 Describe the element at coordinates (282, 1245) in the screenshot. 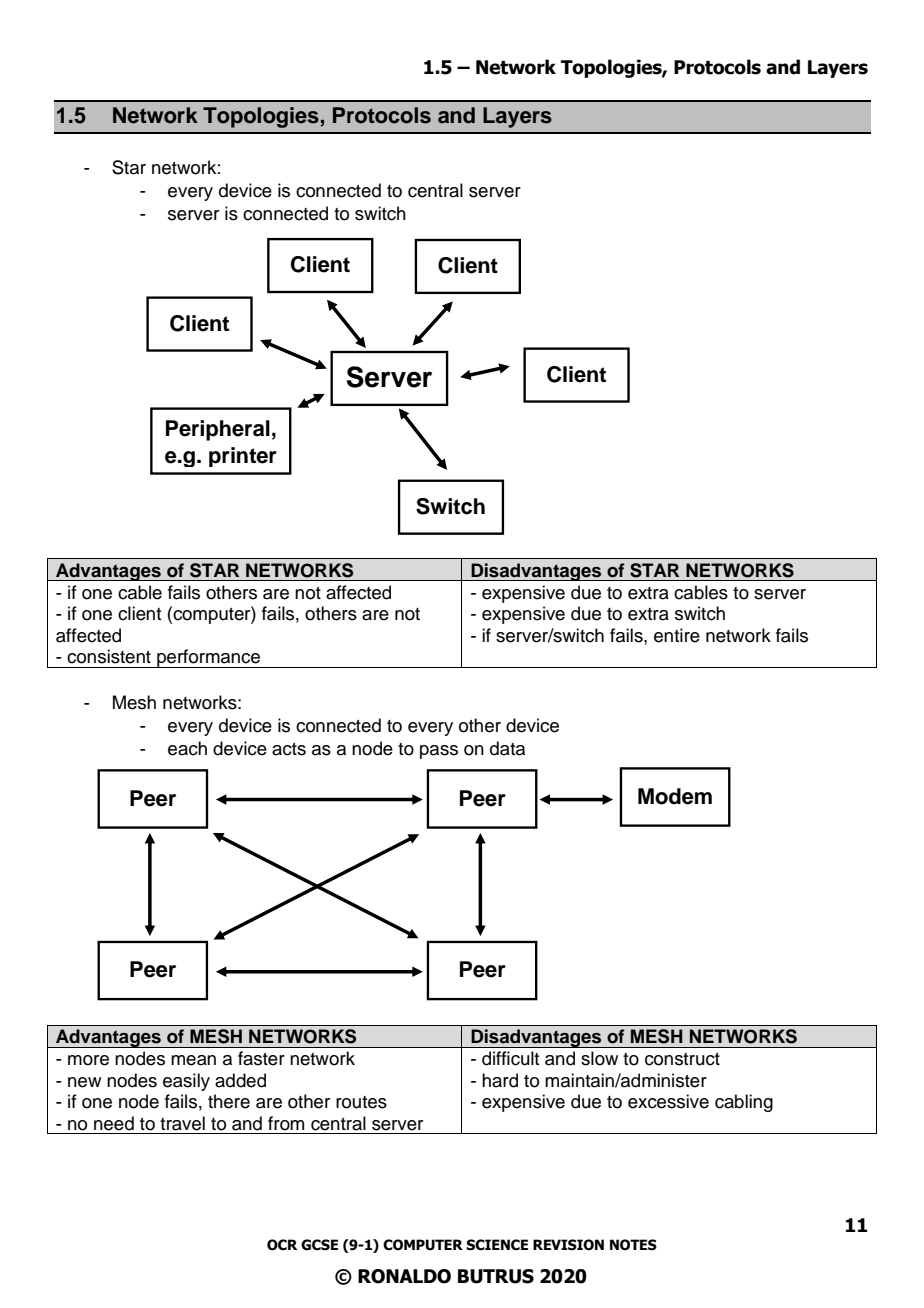

I see `OCR` at that location.
